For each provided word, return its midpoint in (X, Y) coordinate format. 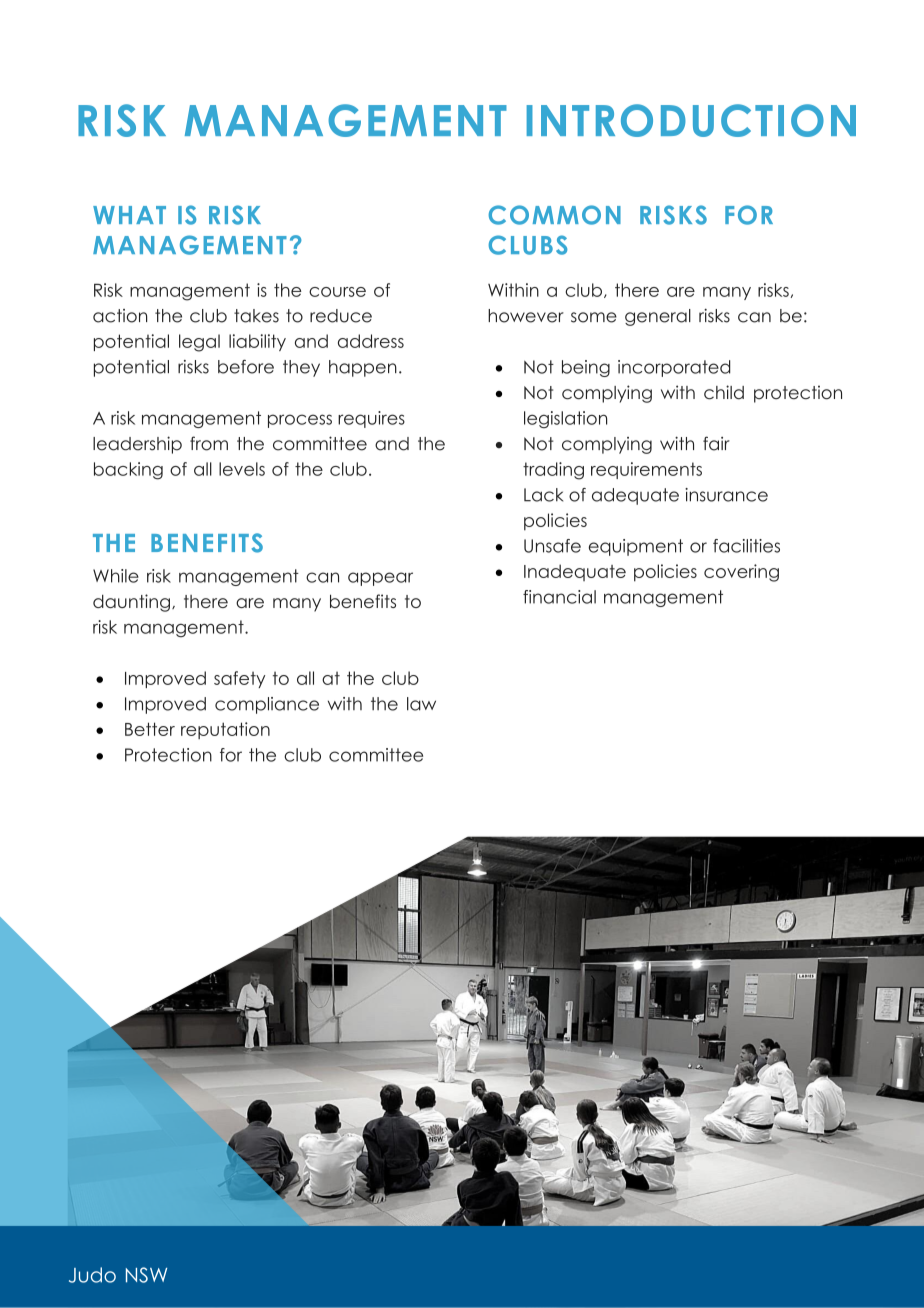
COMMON (555, 215)
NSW (146, 1275)
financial (559, 597)
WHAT (129, 215)
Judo (92, 1275)
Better (150, 729)
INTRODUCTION (691, 120)
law (421, 704)
